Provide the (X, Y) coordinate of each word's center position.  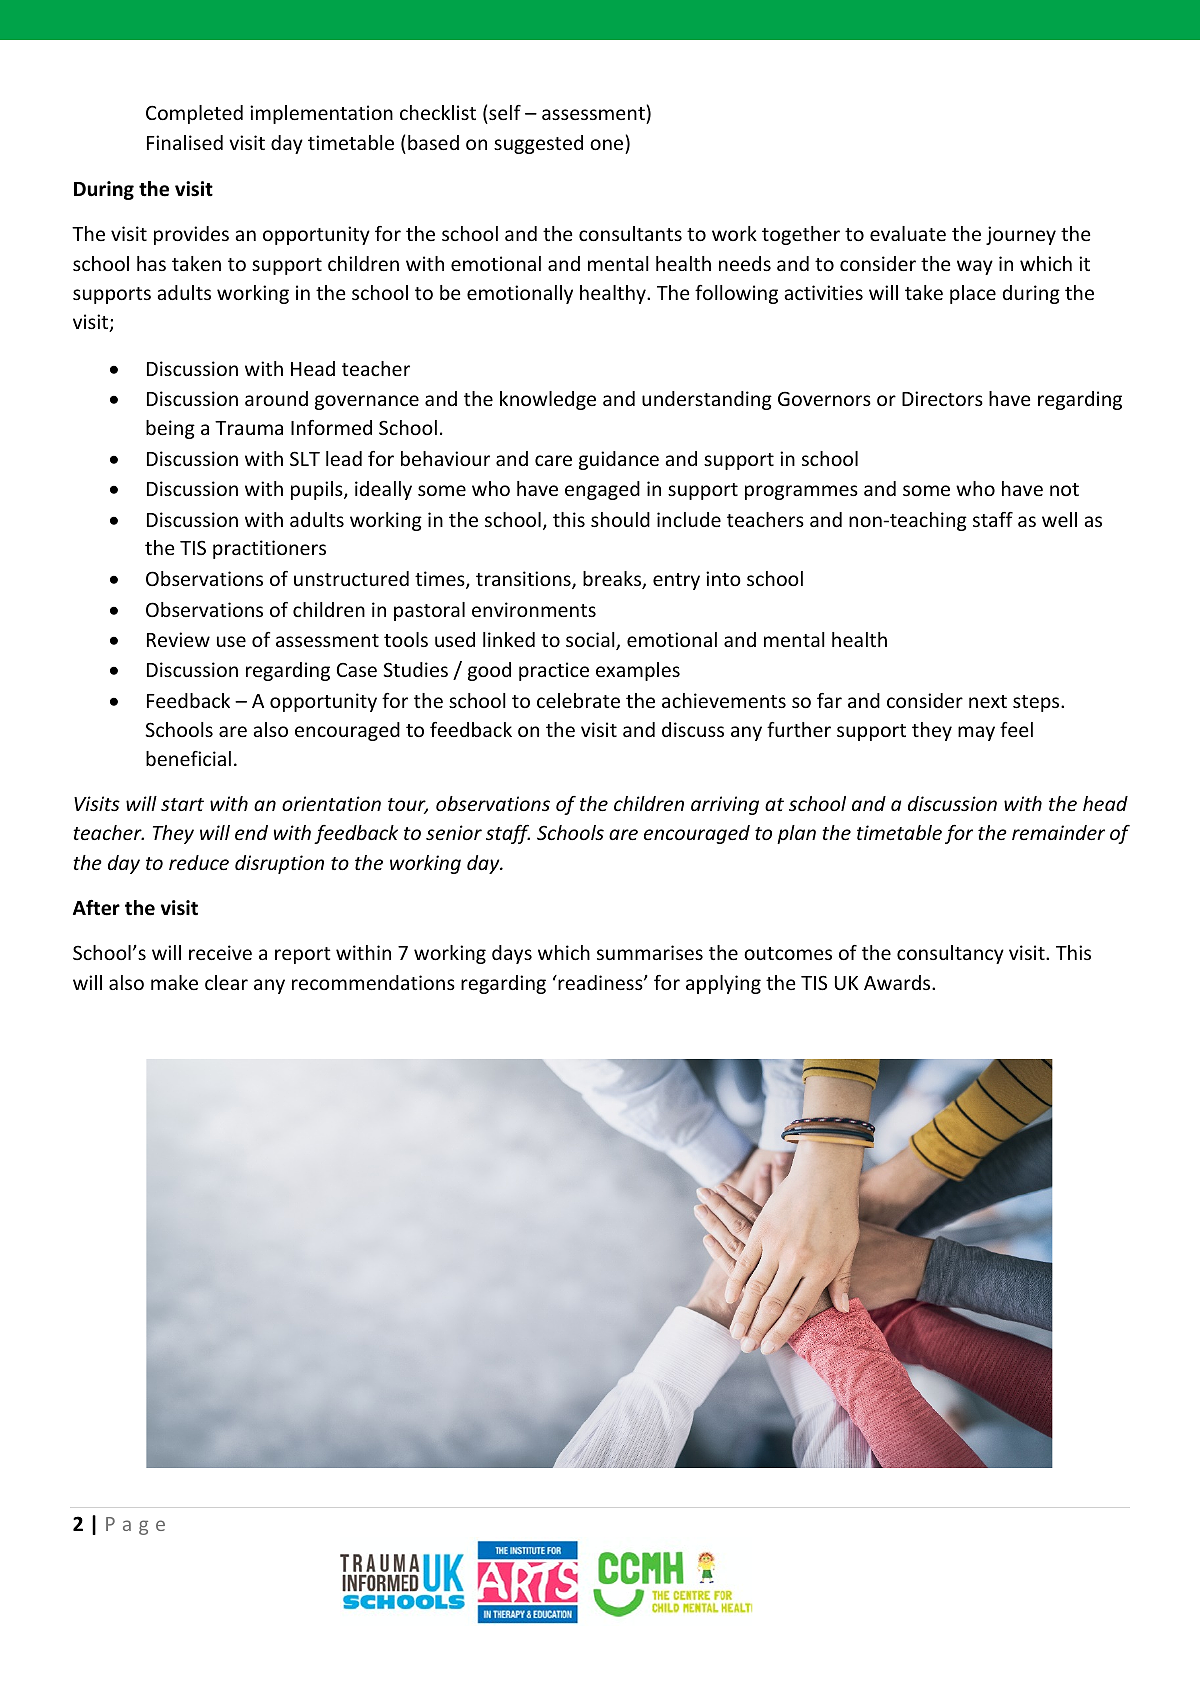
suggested (538, 144)
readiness (600, 982)
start (182, 804)
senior (454, 832)
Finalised (185, 142)
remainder (1058, 832)
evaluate (908, 233)
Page (135, 1526)
